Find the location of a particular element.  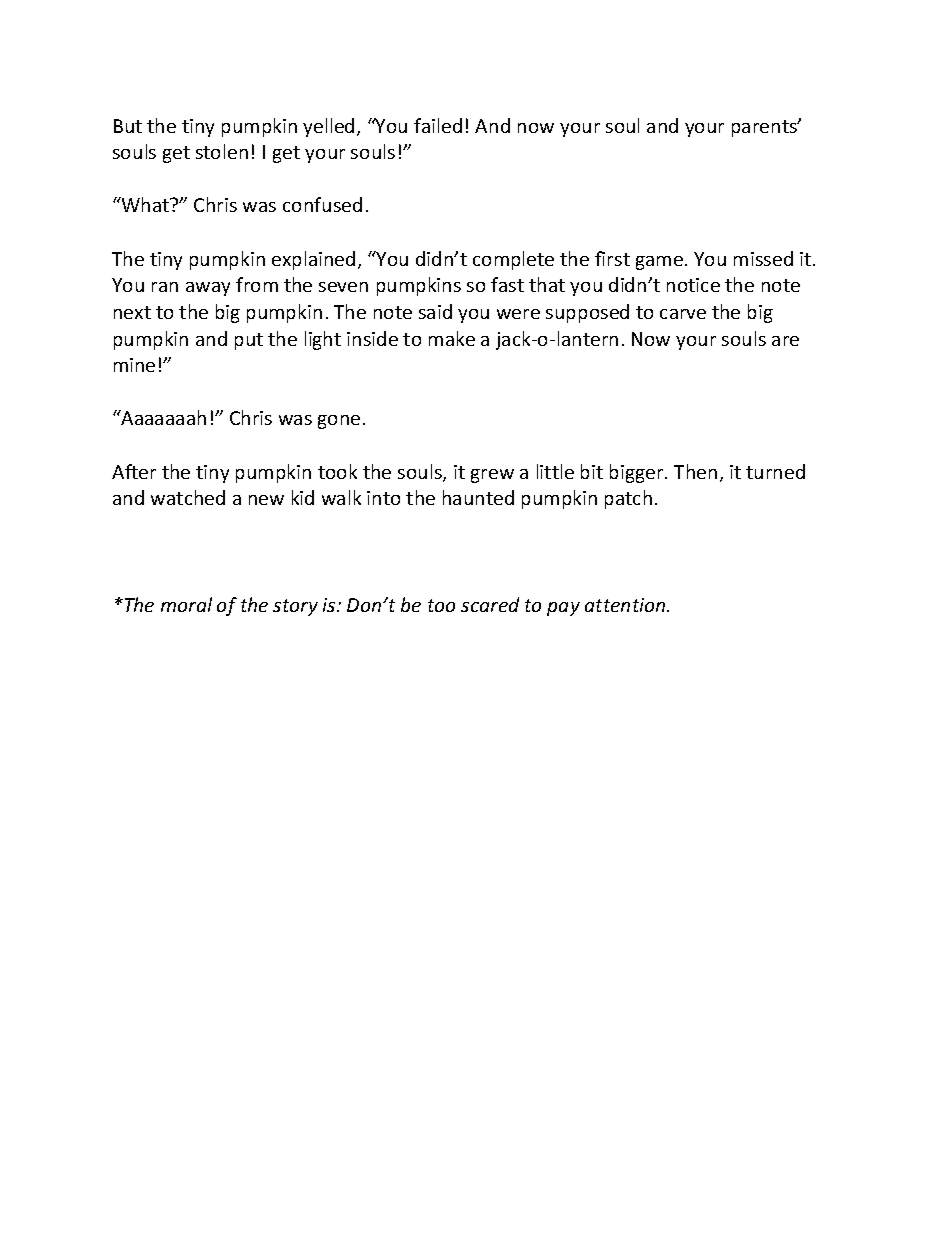

attention is located at coordinates (626, 605).
